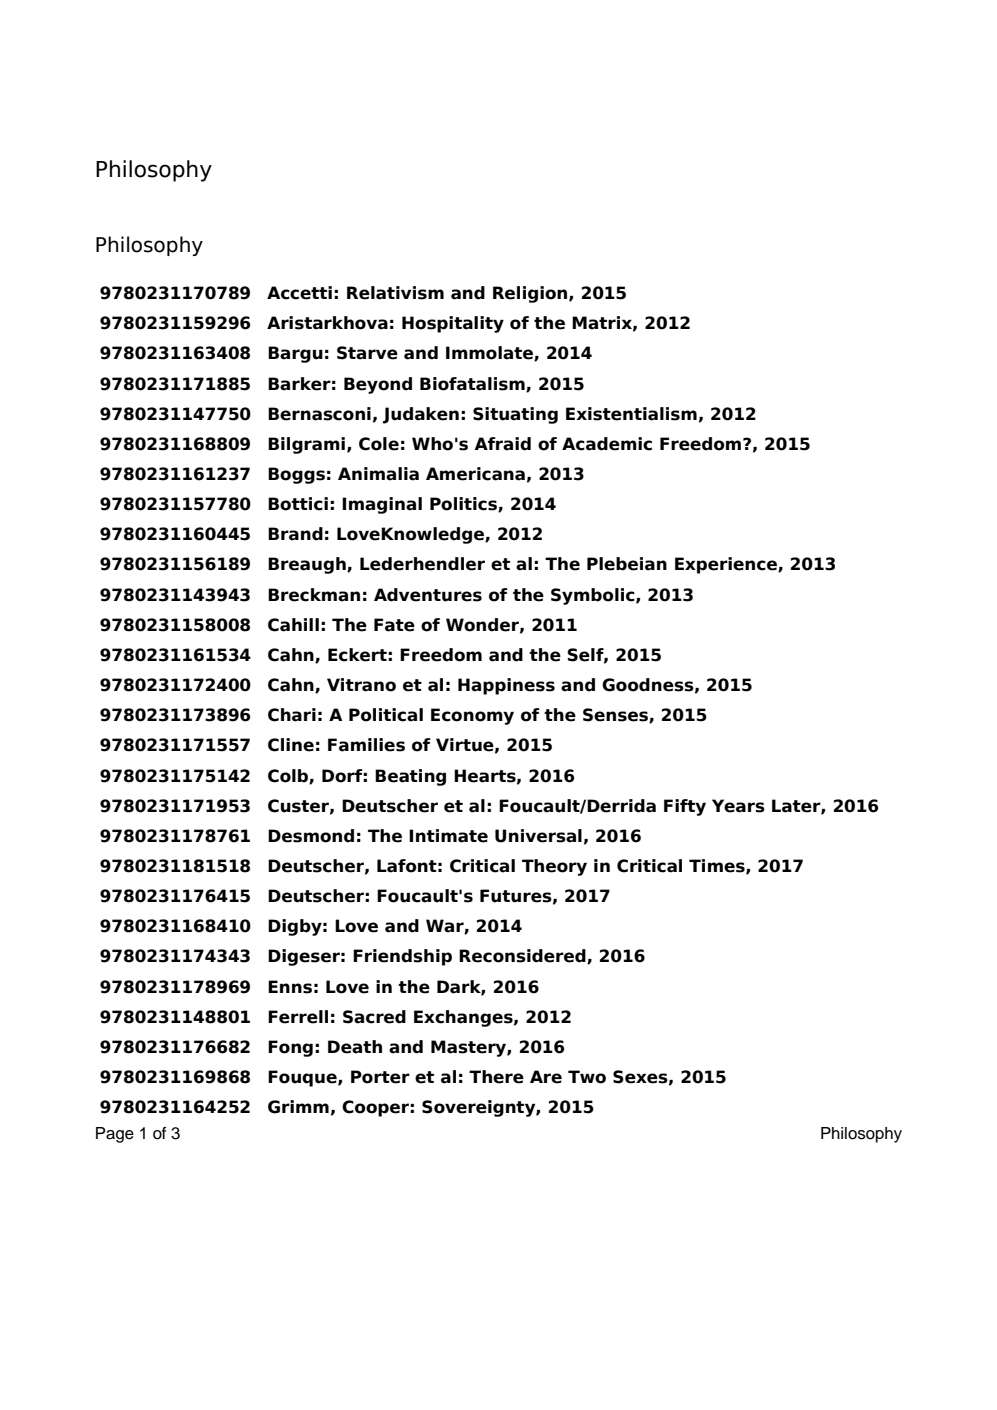 This screenshot has width=997, height=1410. Describe the element at coordinates (587, 1077) in the screenshot. I see `Two` at that location.
